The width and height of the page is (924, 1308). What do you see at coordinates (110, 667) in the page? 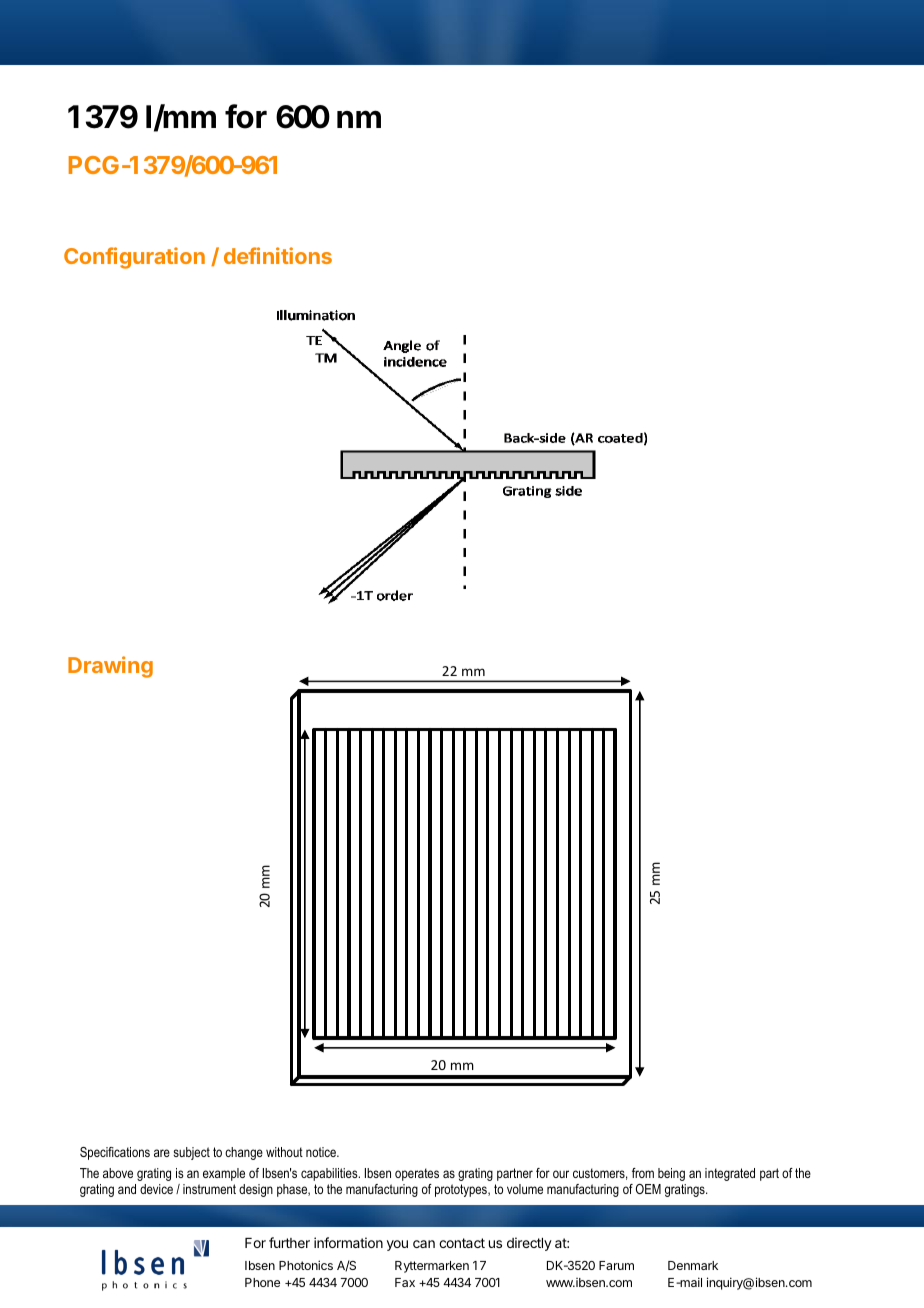
I see `Drawing` at bounding box center [110, 667].
